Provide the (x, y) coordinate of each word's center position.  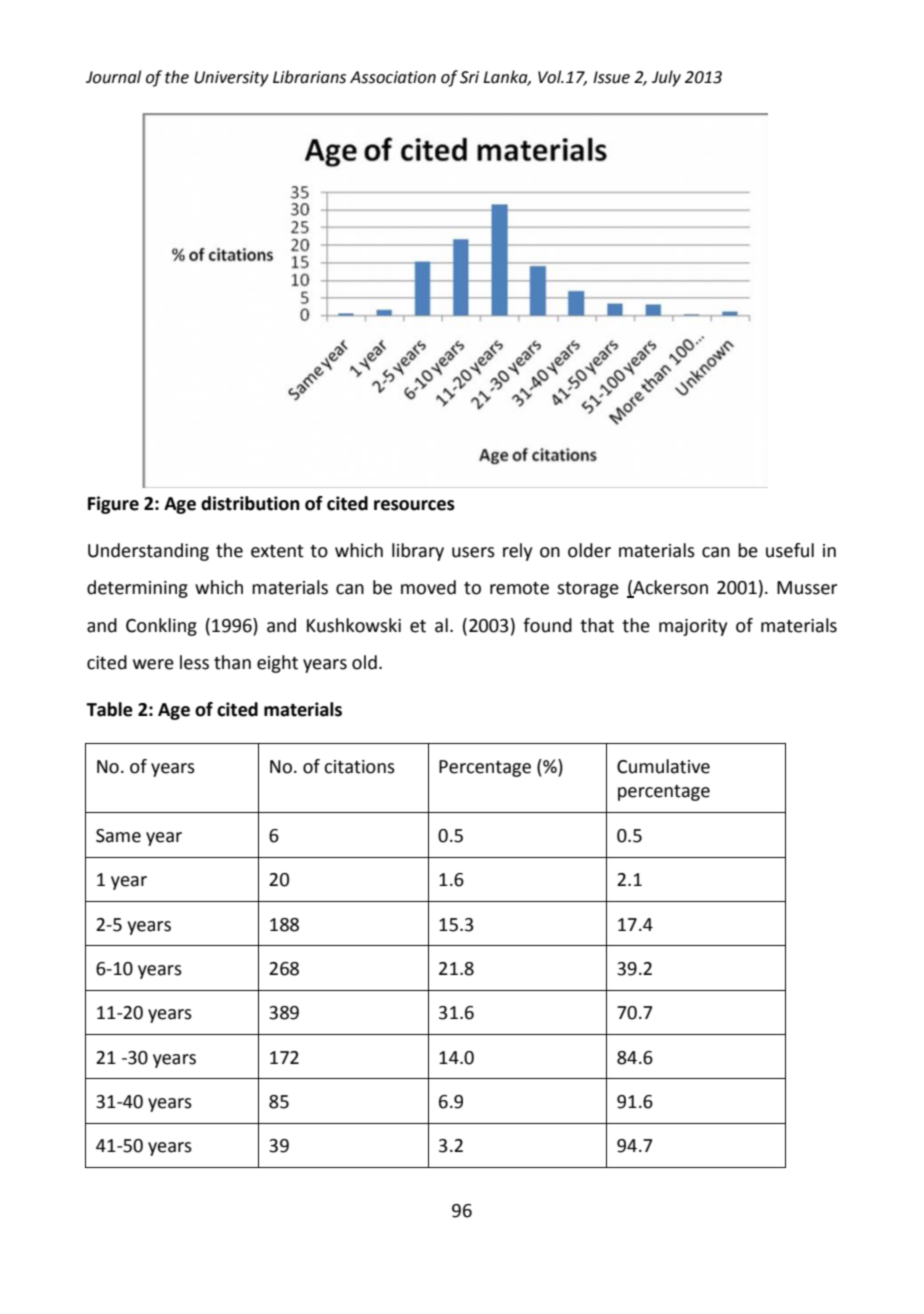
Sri (469, 77)
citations (359, 767)
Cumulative (663, 766)
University (231, 79)
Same (118, 836)
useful (790, 550)
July (666, 78)
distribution (250, 503)
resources (414, 505)
